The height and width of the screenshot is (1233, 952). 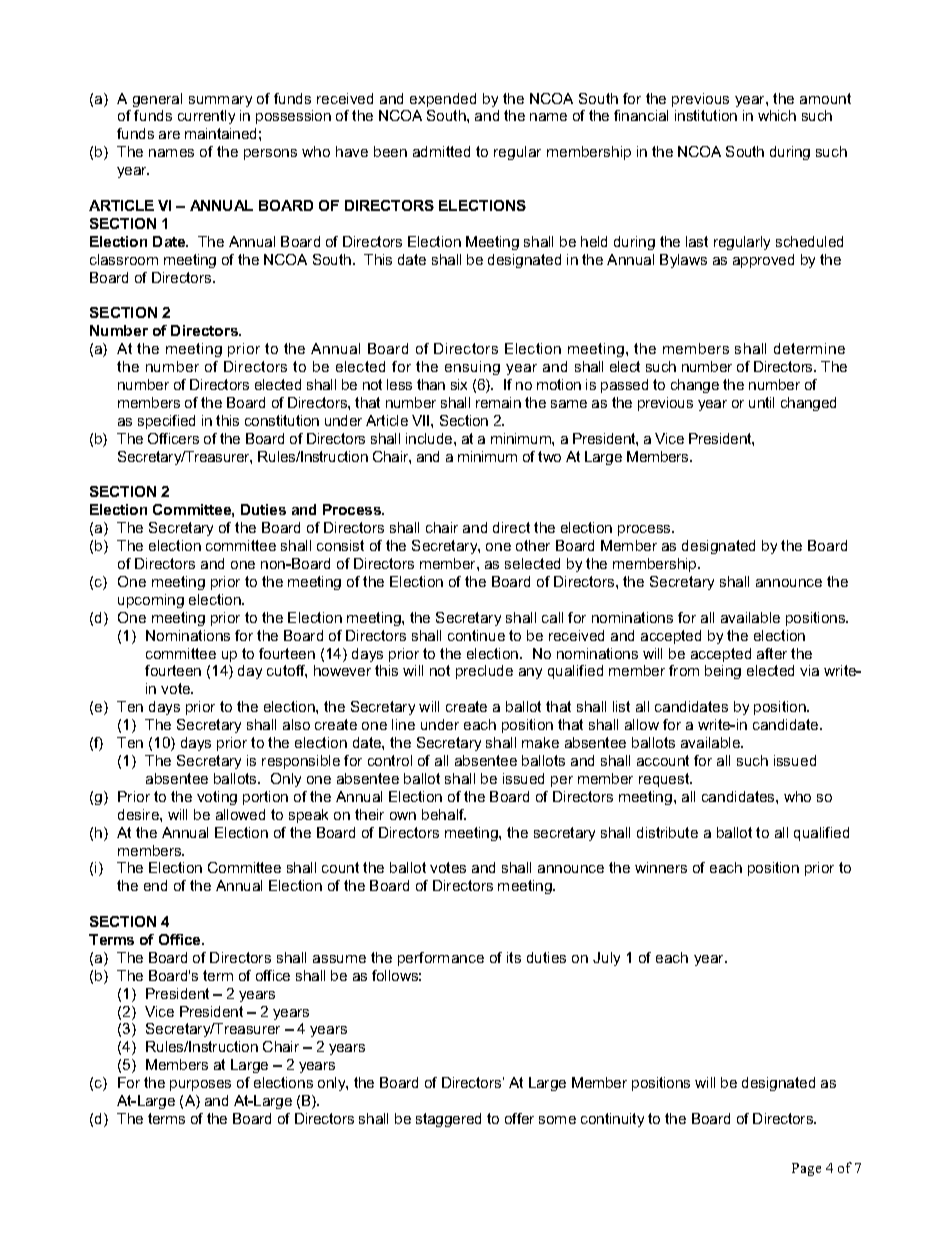 I want to click on Page, so click(x=806, y=1169).
